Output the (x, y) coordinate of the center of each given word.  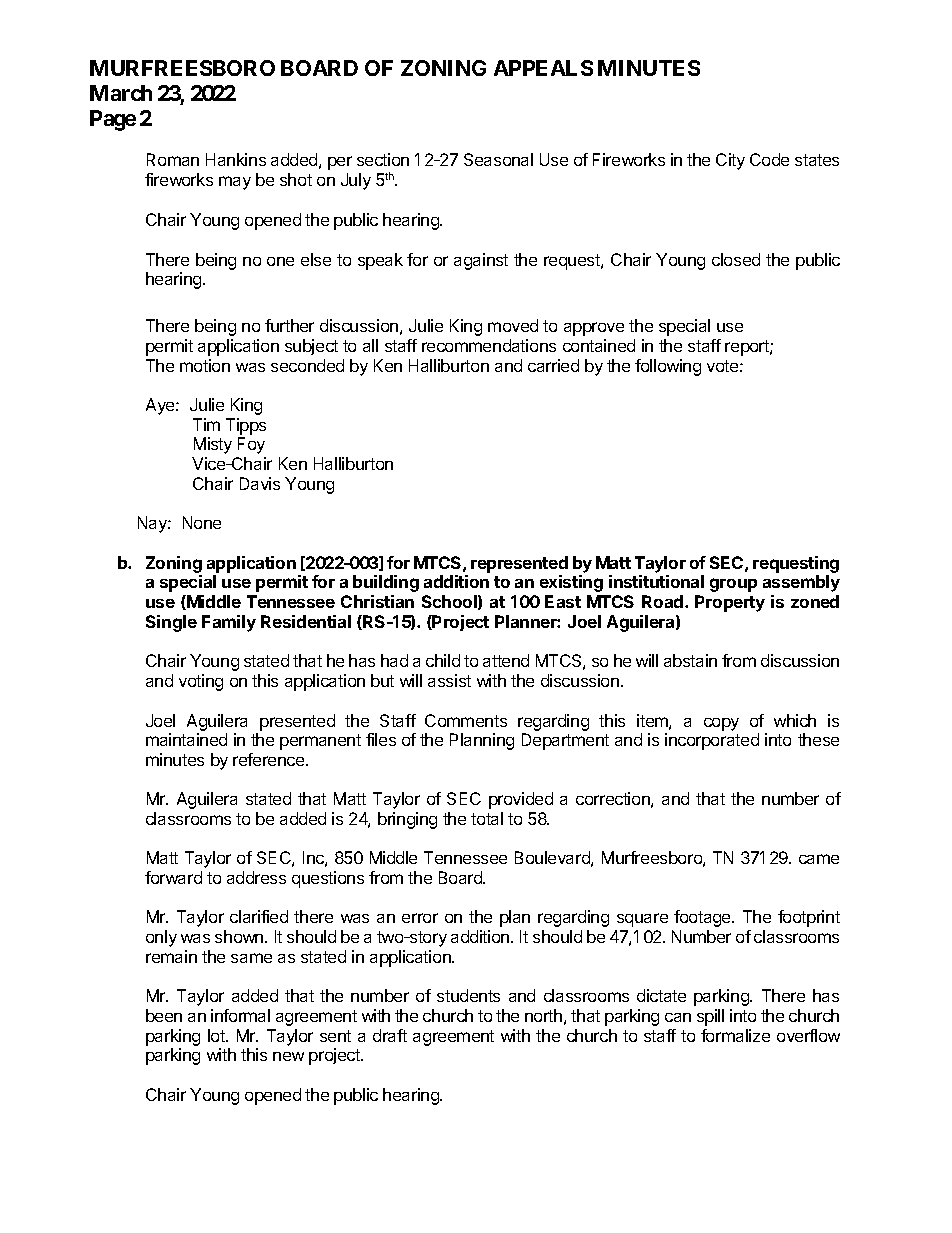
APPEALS (543, 68)
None (202, 522)
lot (217, 1035)
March (121, 93)
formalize (735, 1035)
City (730, 161)
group (733, 585)
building (386, 583)
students (468, 995)
